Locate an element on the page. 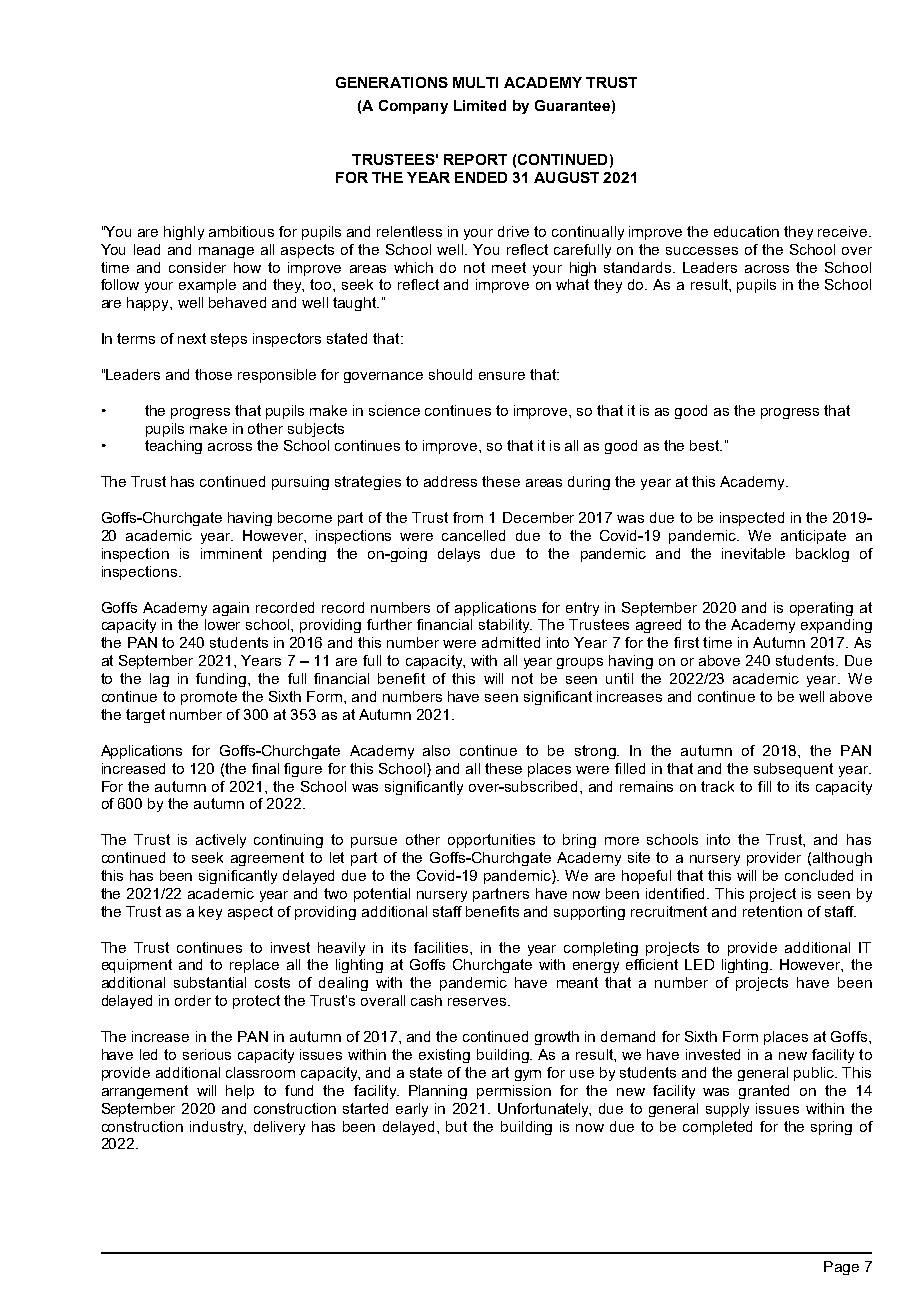 Image resolution: width=924 pixels, height=1308 pixels. first is located at coordinates (686, 642).
